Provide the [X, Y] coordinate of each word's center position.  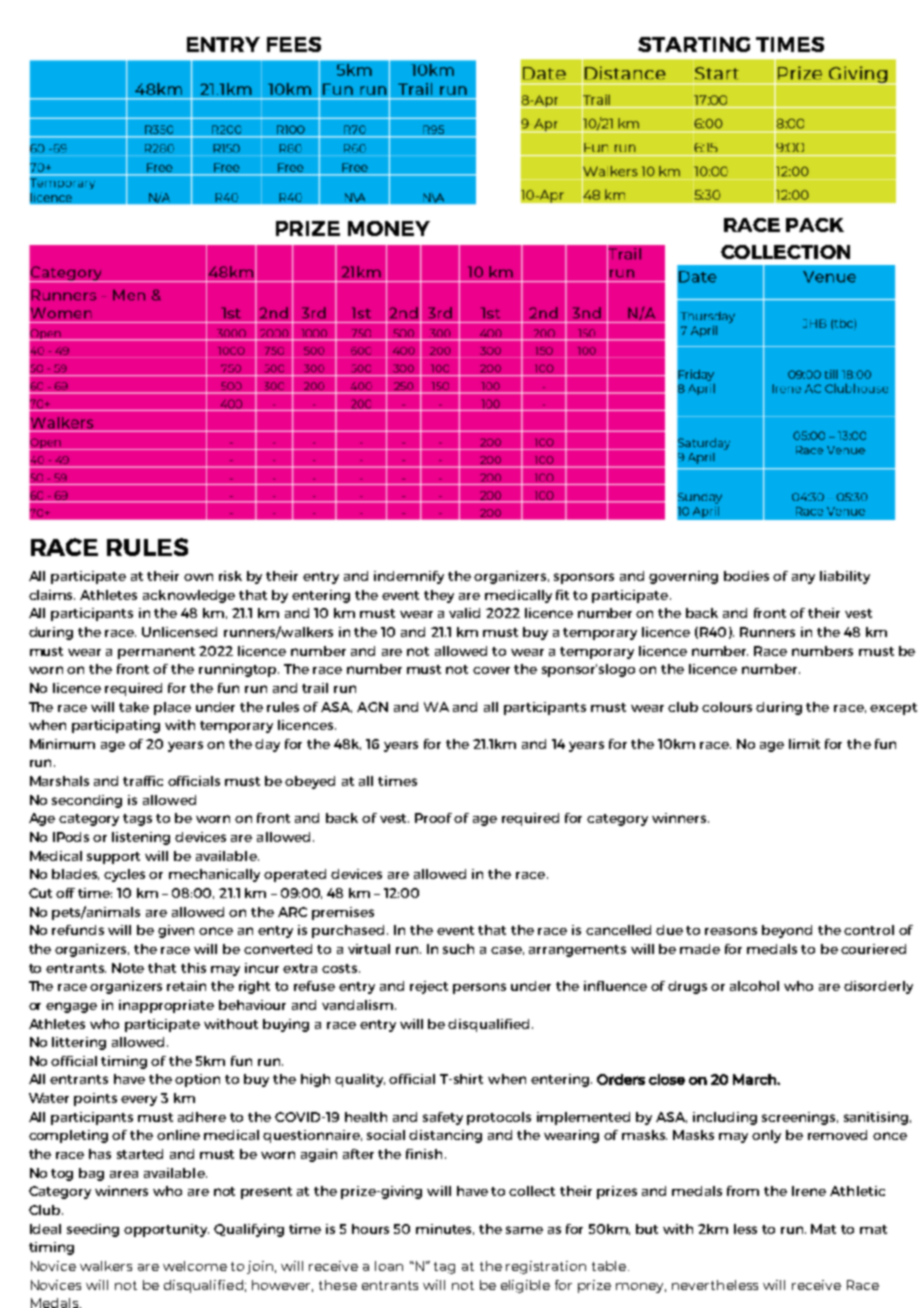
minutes [445, 1229]
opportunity [166, 1230]
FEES [294, 44]
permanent [156, 653]
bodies [746, 576]
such [458, 949]
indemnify [409, 577]
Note [128, 968]
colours [727, 707]
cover [491, 670]
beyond [787, 931]
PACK [815, 225]
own [198, 577]
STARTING [694, 44]
